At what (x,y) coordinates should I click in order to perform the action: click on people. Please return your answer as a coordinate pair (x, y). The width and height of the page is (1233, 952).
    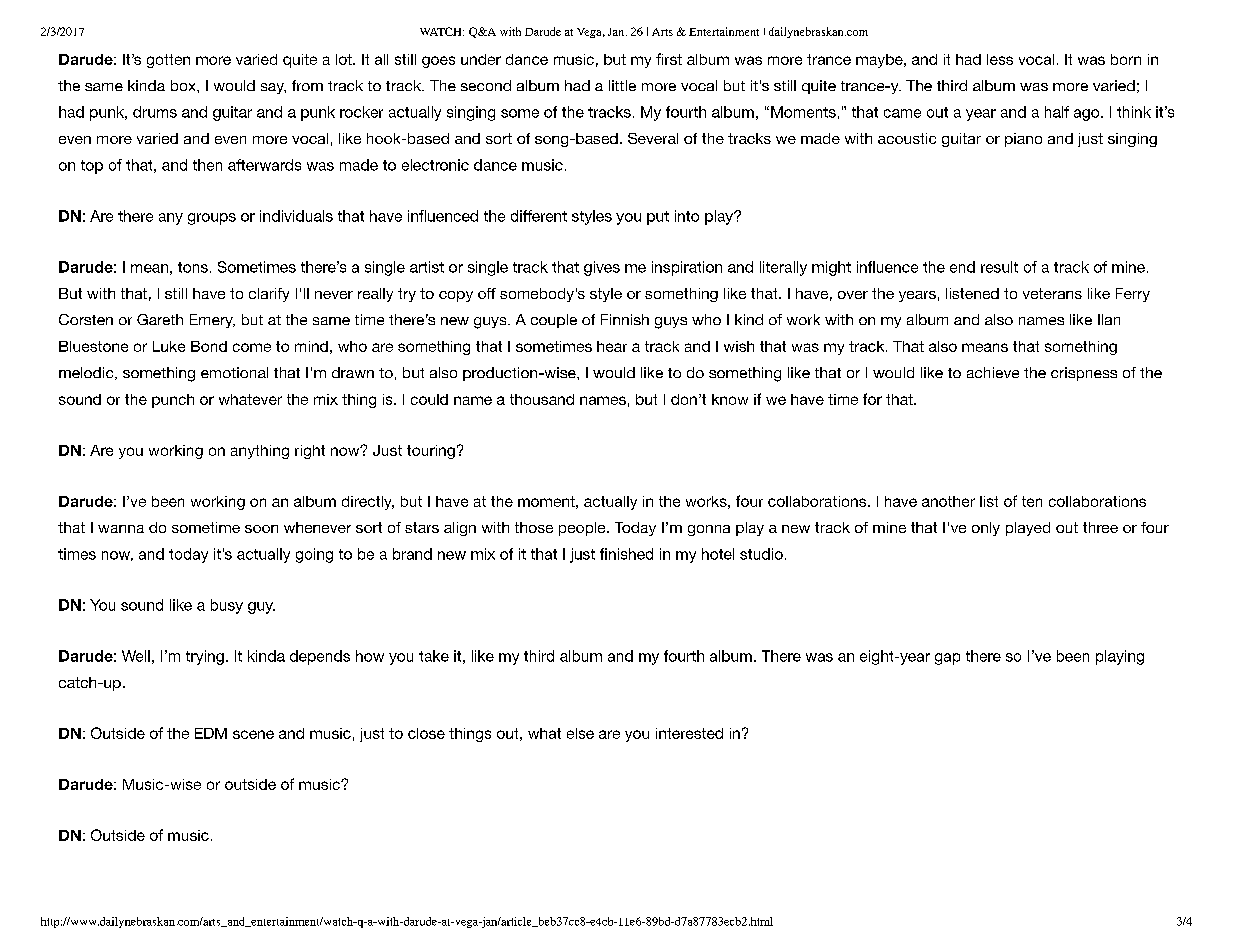
    Looking at the image, I should click on (583, 529).
